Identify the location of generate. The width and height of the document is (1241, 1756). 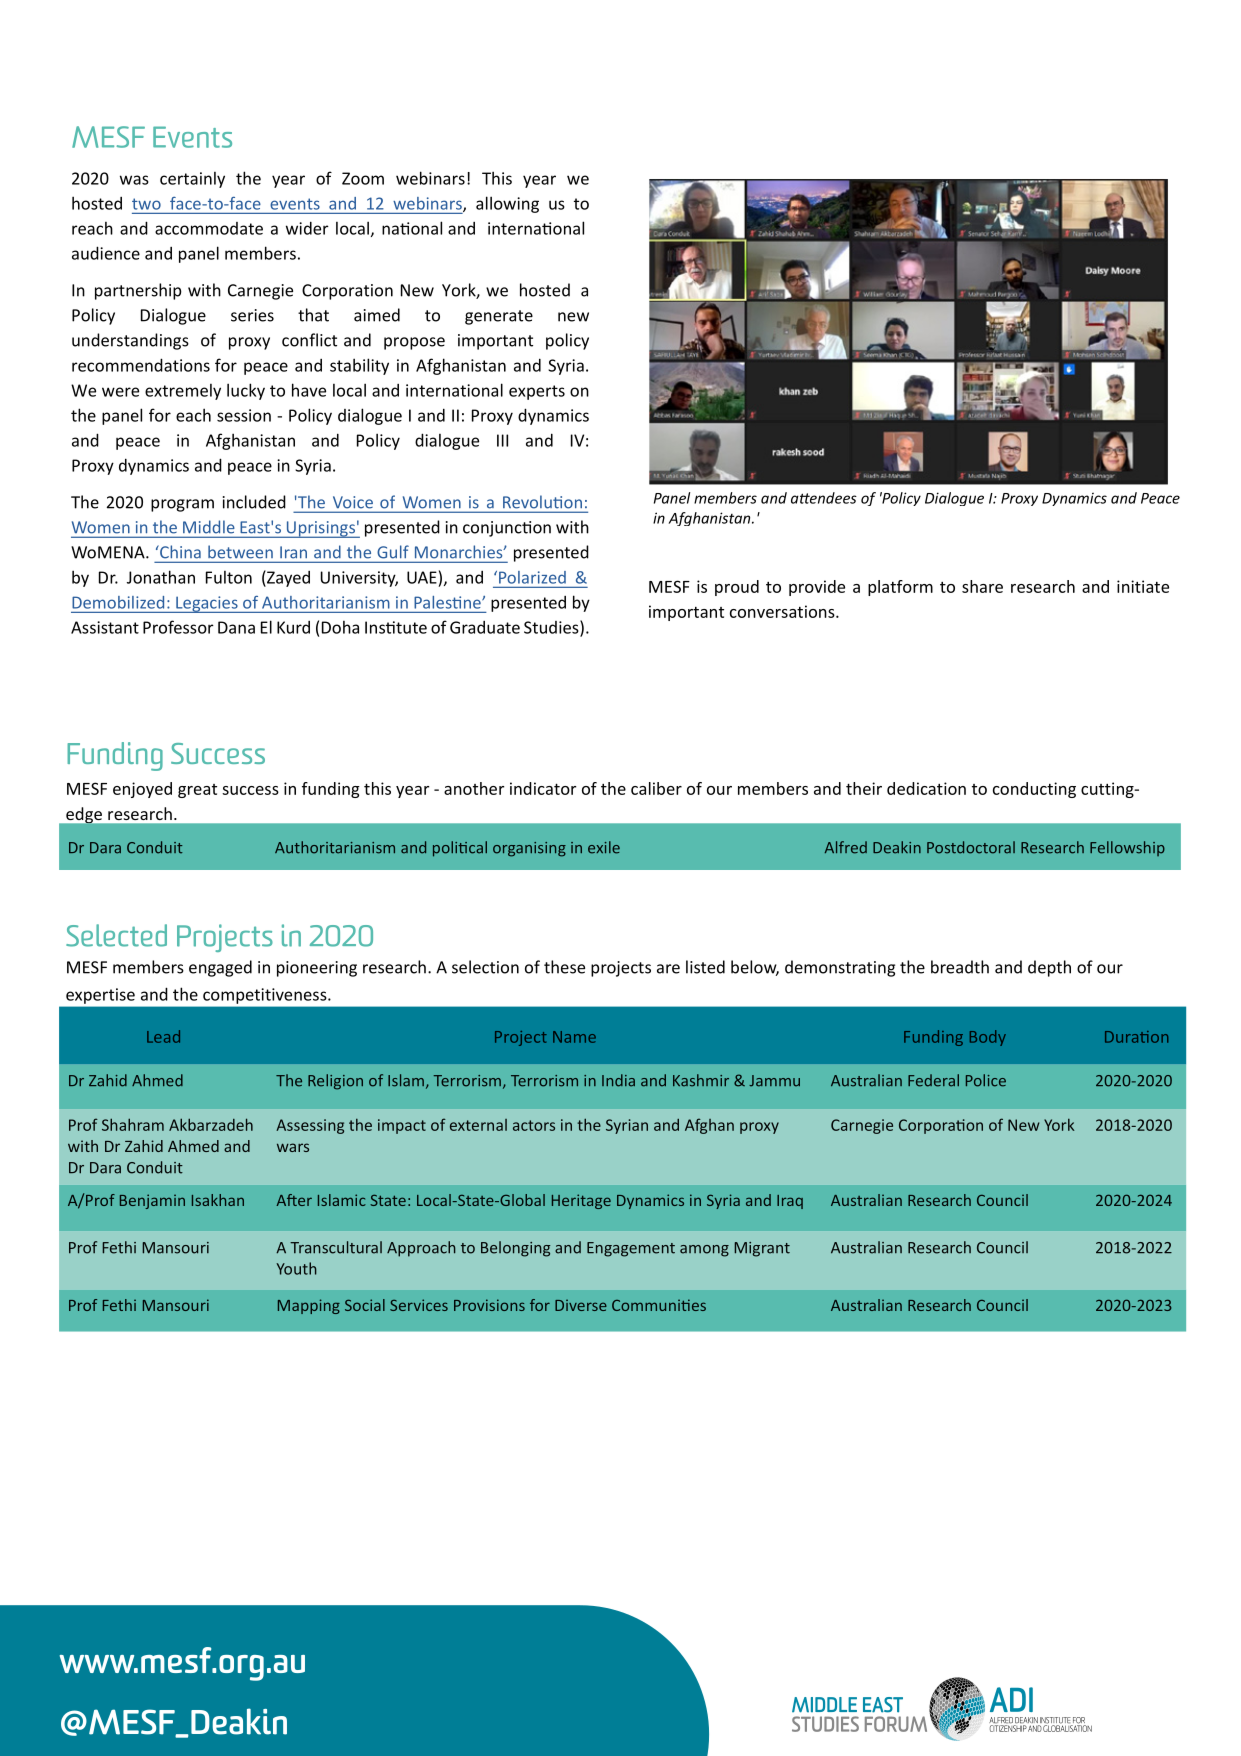
(499, 317).
